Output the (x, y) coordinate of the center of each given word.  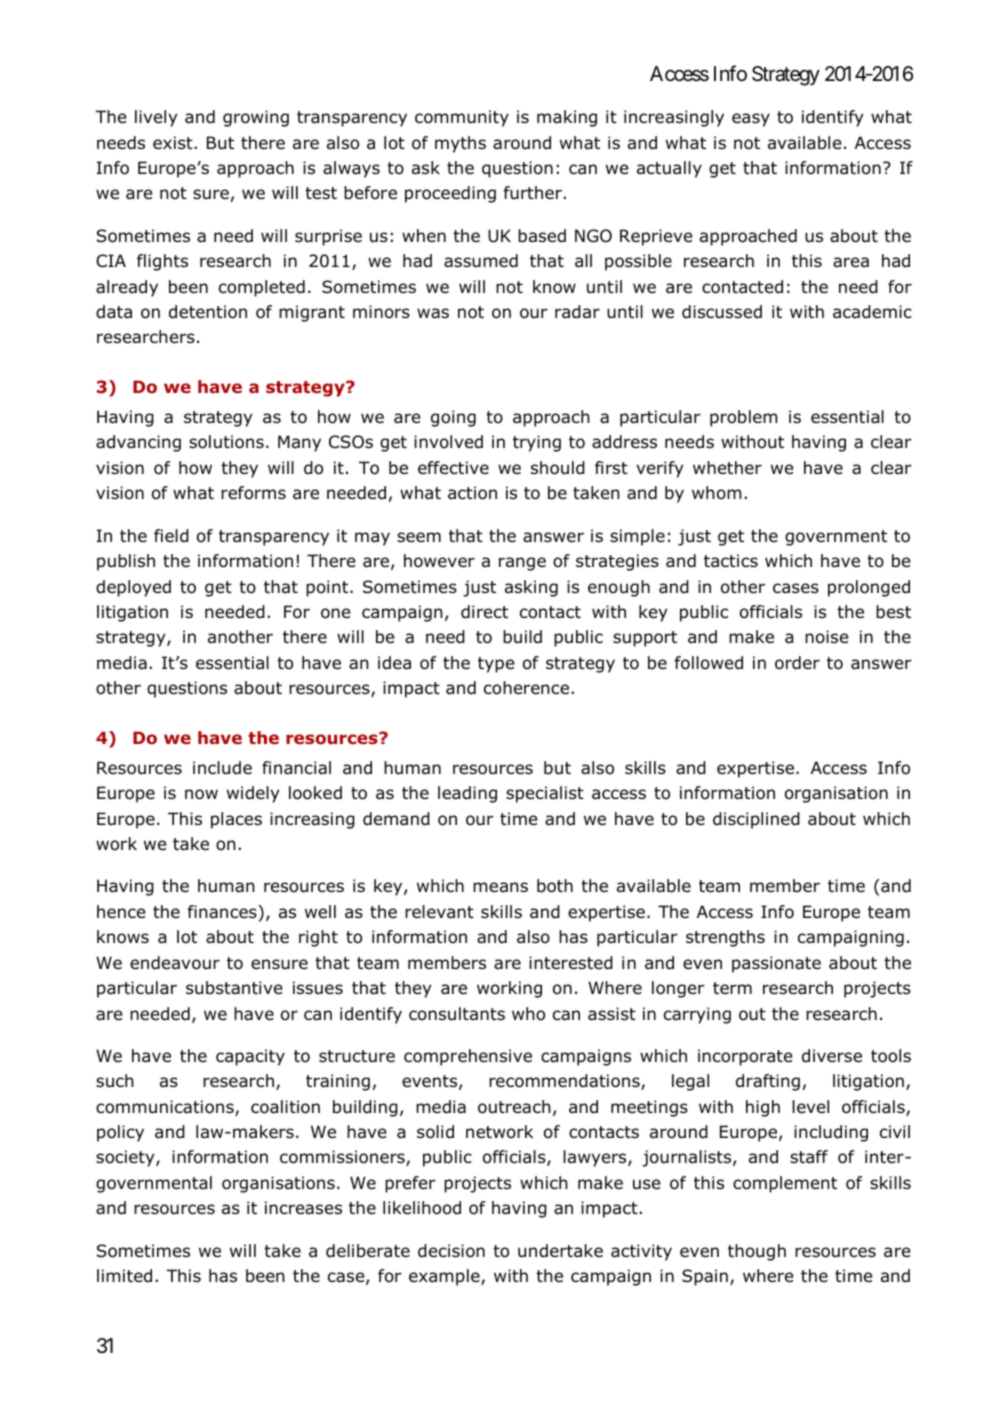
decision (451, 1251)
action (472, 493)
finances (223, 912)
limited (124, 1276)
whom (716, 493)
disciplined (756, 820)
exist (173, 142)
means (500, 887)
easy (751, 120)
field (171, 536)
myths (460, 144)
